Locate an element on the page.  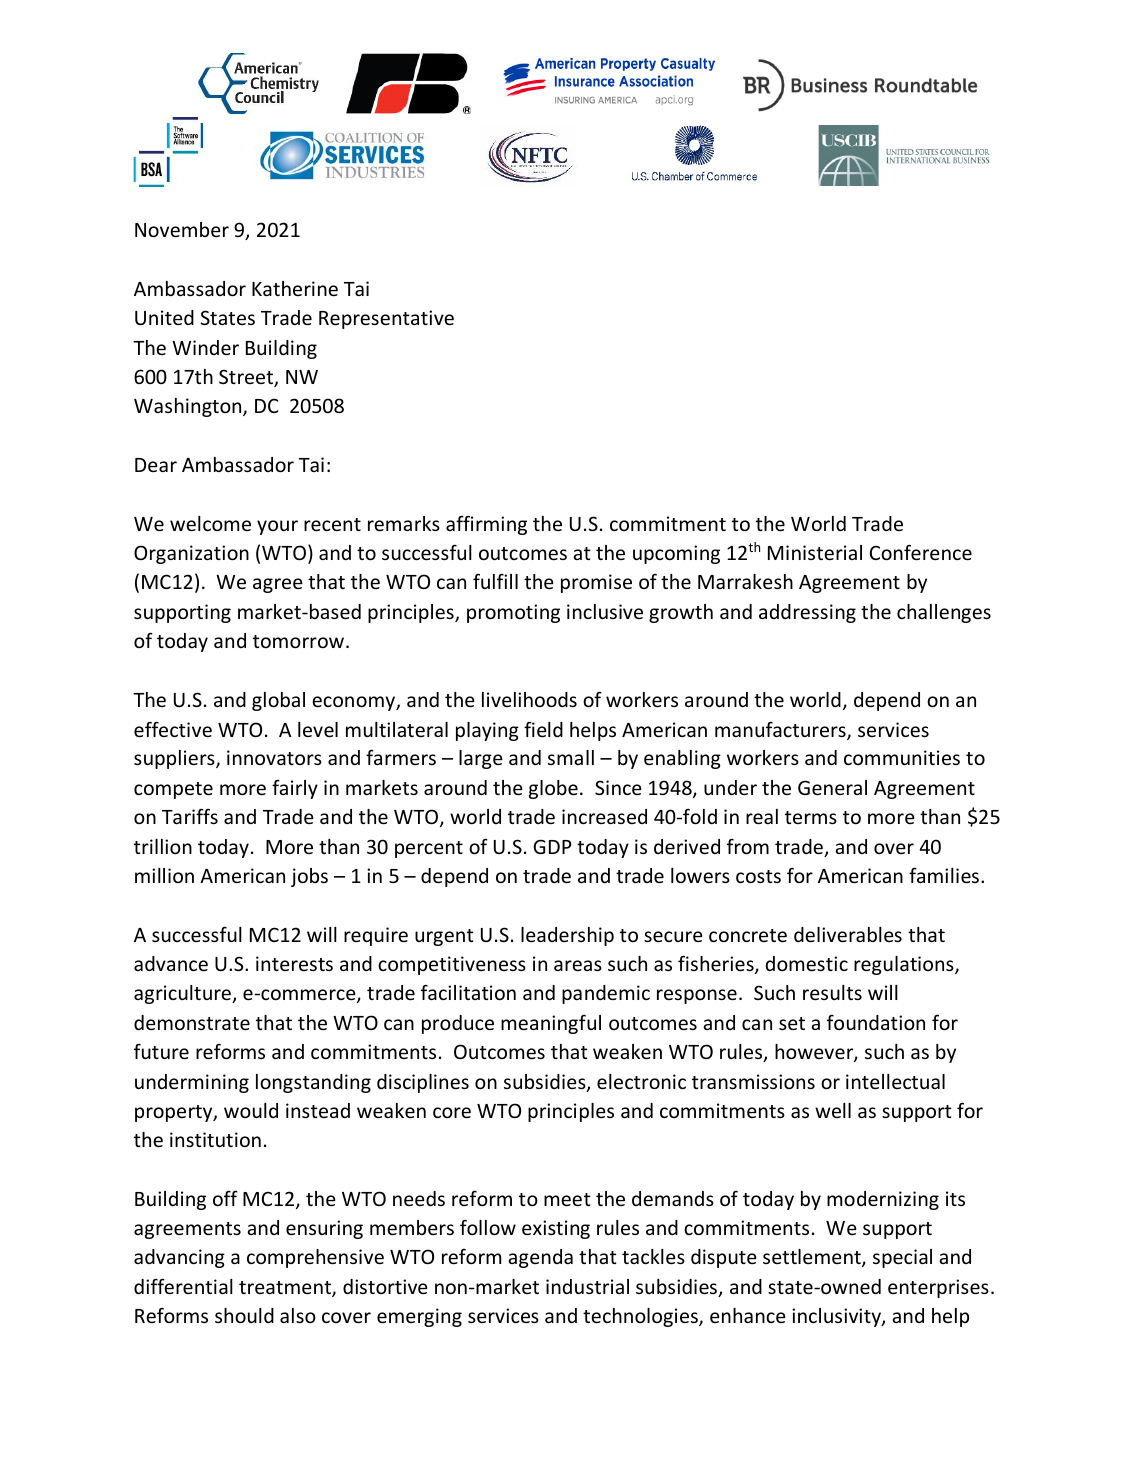
Representative is located at coordinates (386, 319).
